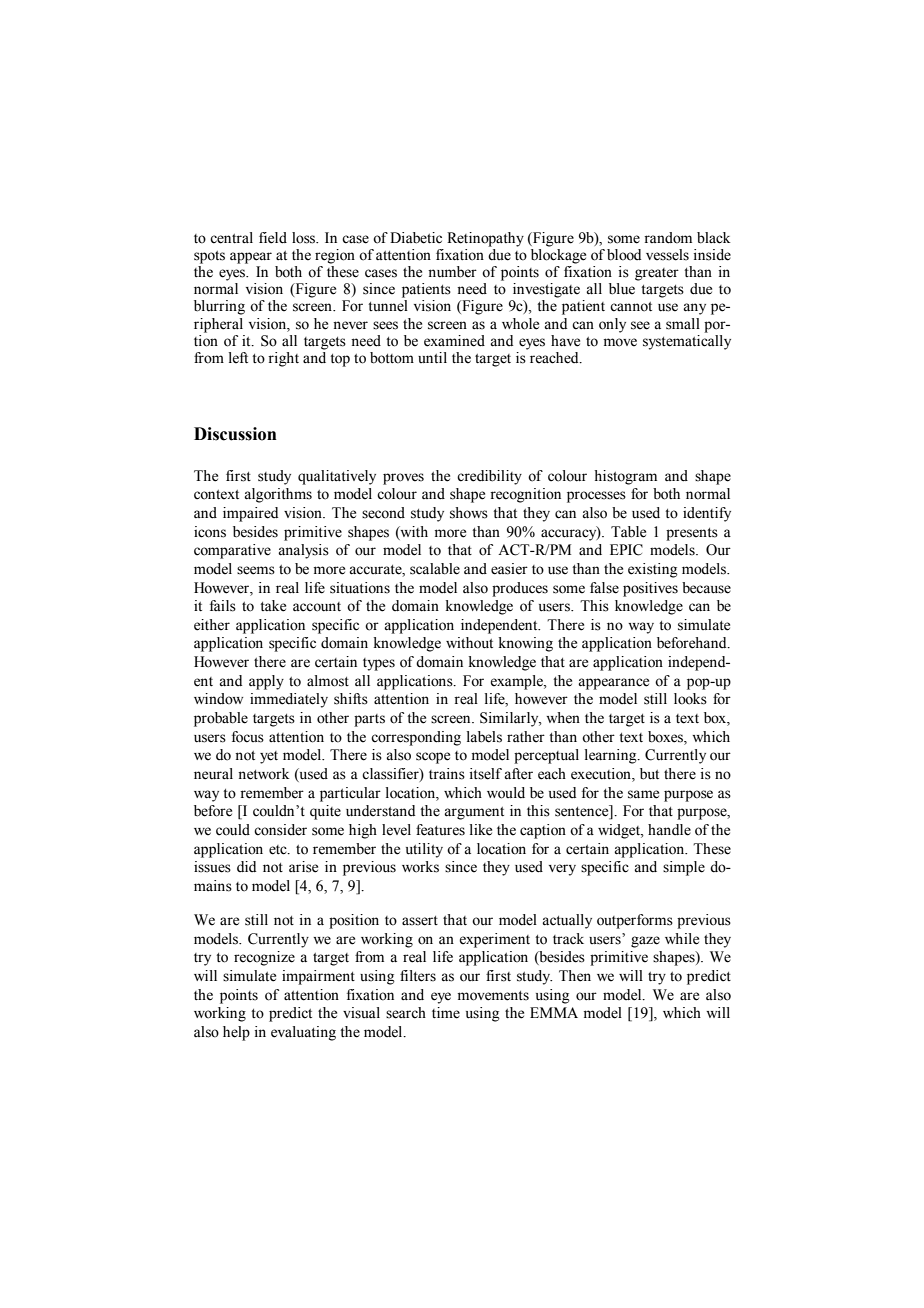 This page has height=1308, width=924. What do you see at coordinates (650, 589) in the page?
I see `positives` at bounding box center [650, 589].
